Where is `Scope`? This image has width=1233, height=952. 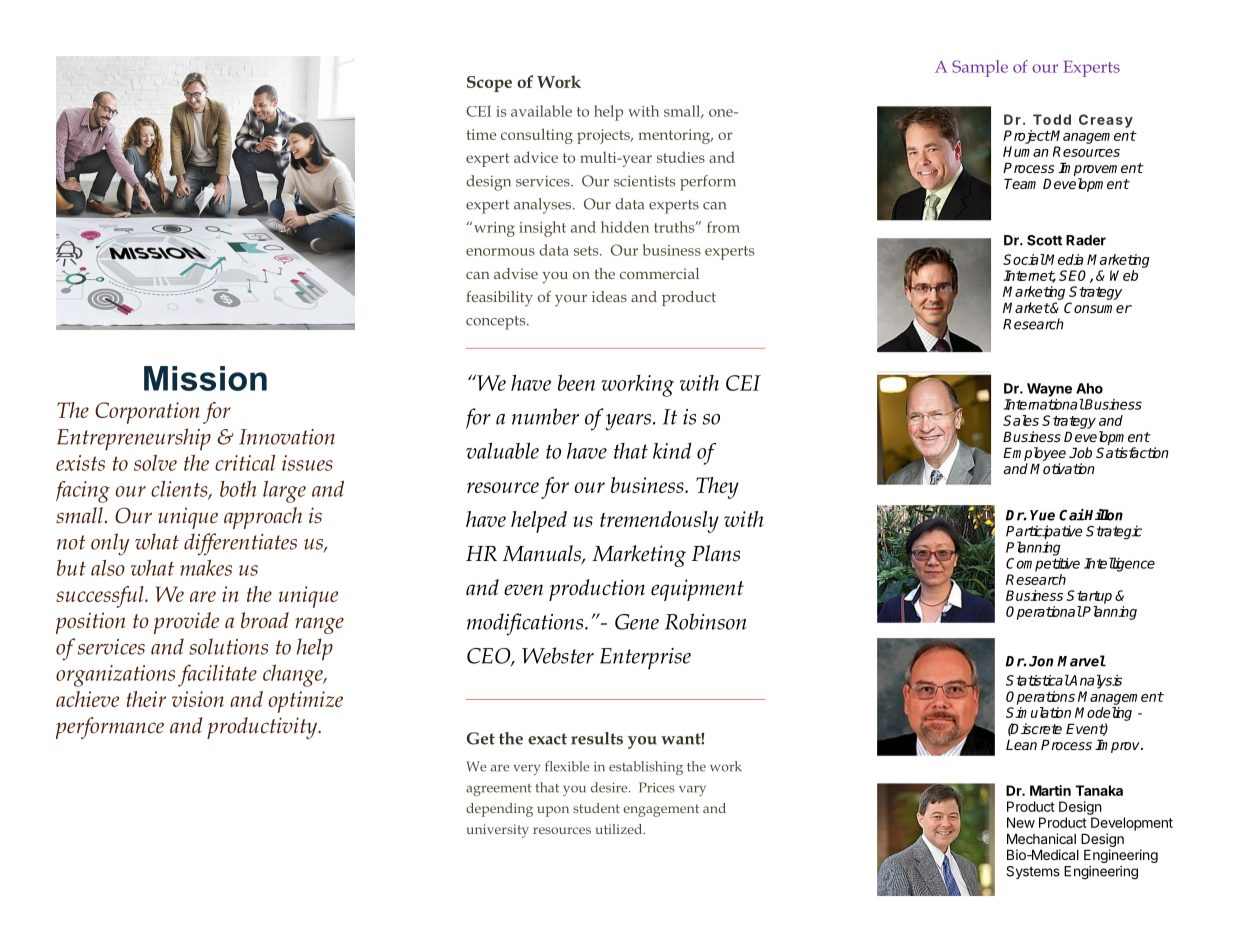
Scope is located at coordinates (489, 84).
